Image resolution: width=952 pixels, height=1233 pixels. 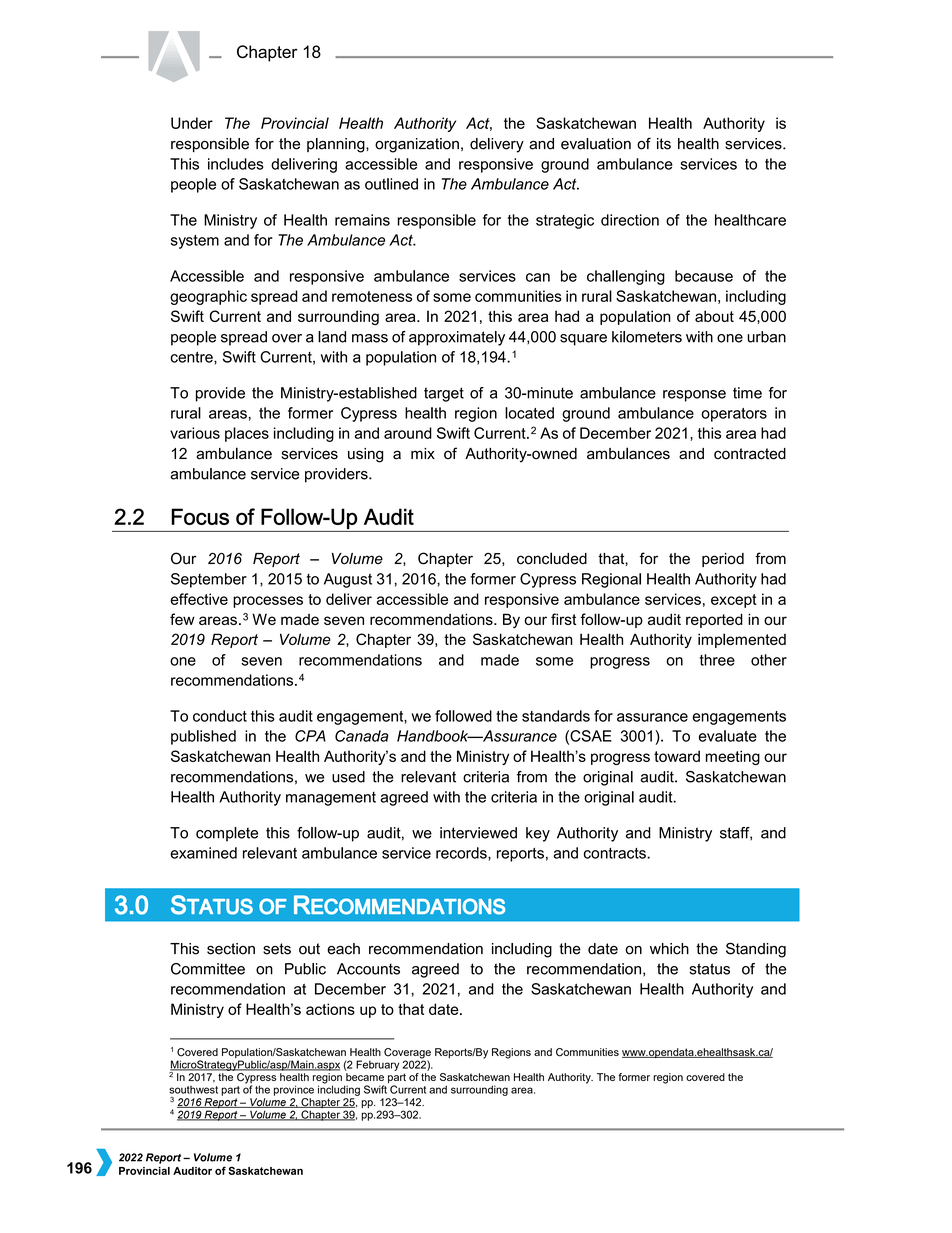 What do you see at coordinates (616, 853) in the screenshot?
I see `contracts` at bounding box center [616, 853].
